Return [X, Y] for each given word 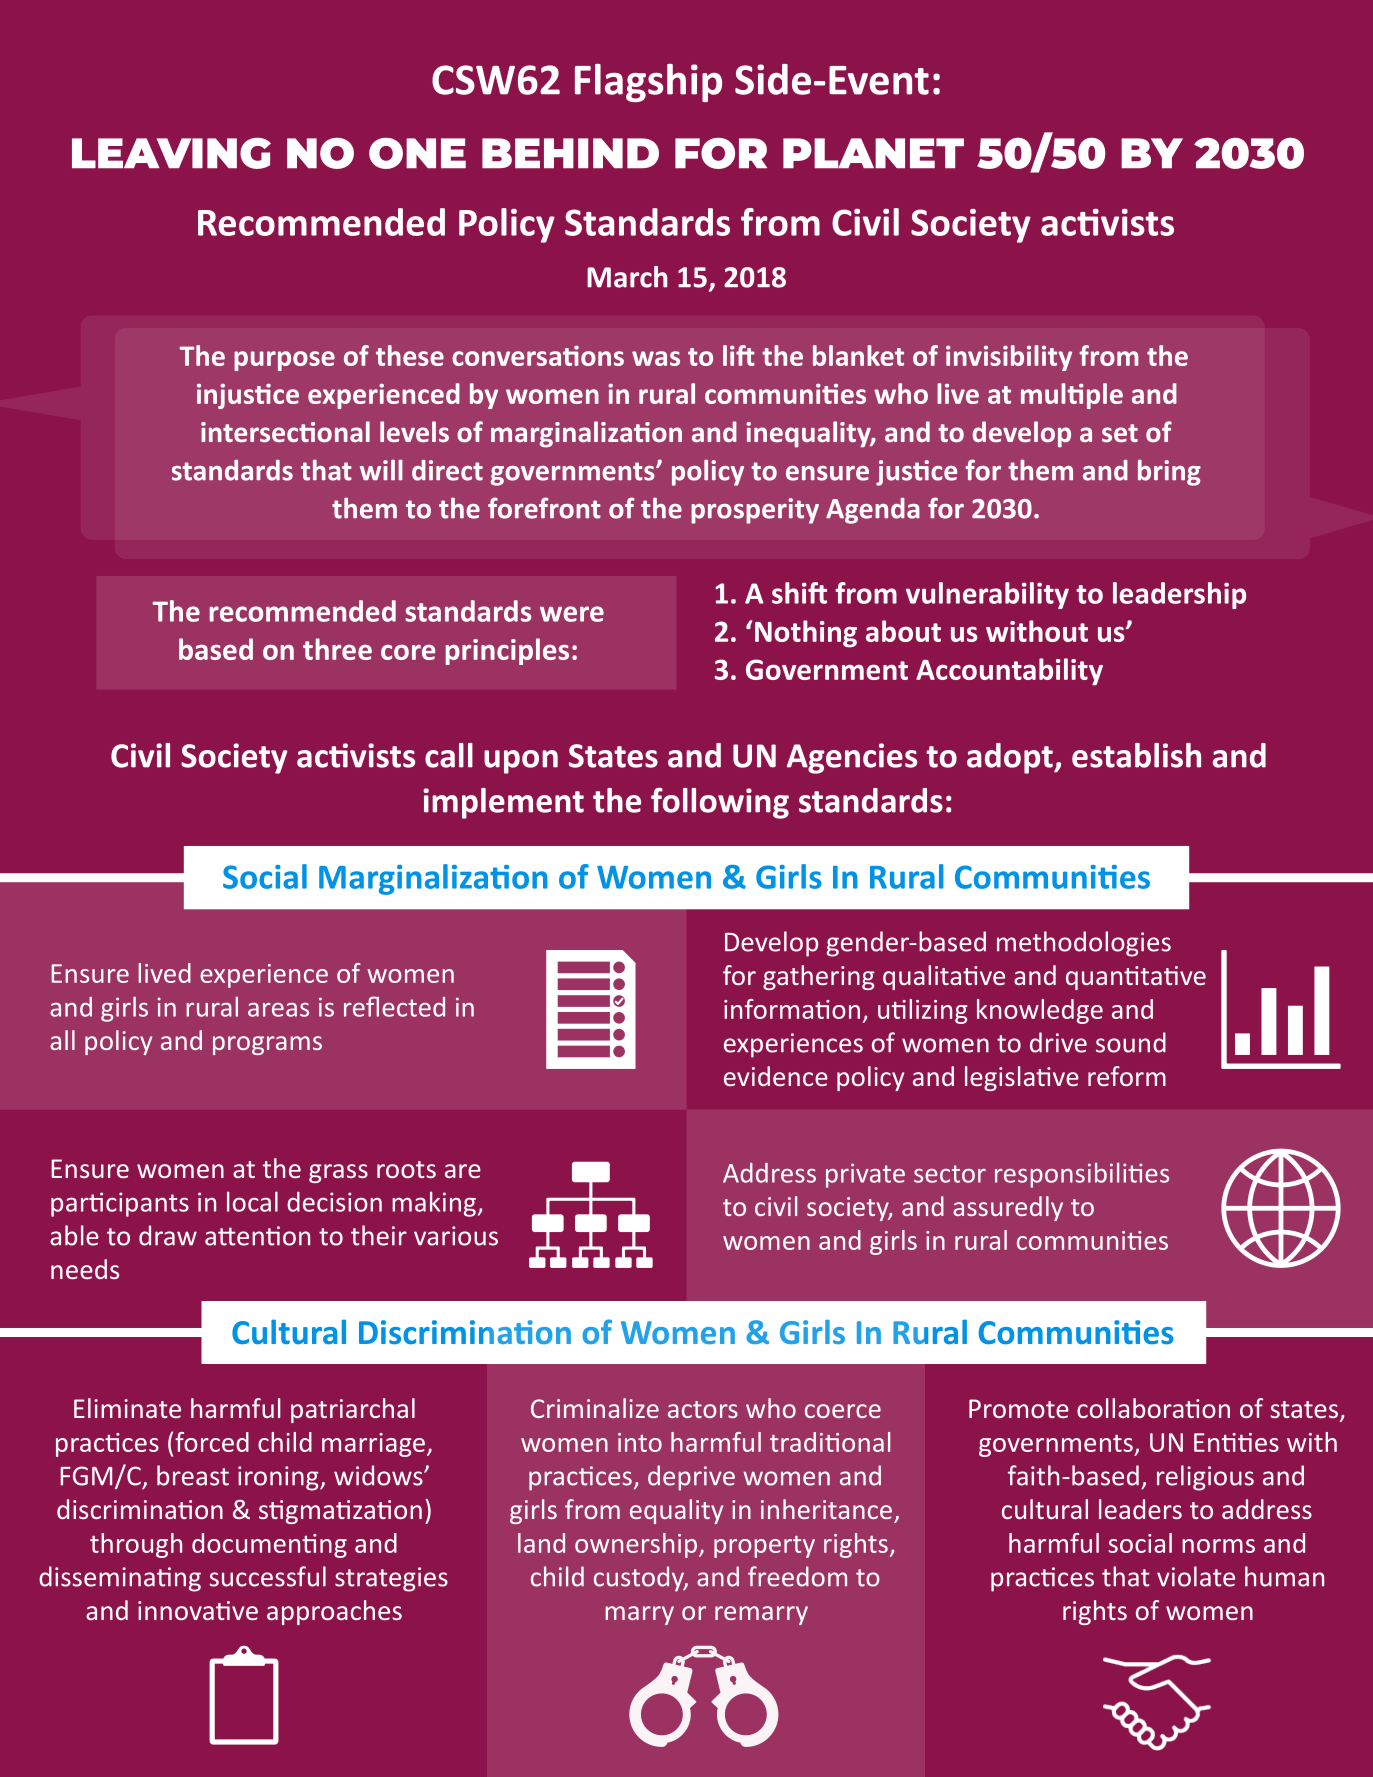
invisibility [1009, 358]
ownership [636, 1545]
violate [1196, 1576]
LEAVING [171, 153]
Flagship [648, 83]
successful [267, 1576]
